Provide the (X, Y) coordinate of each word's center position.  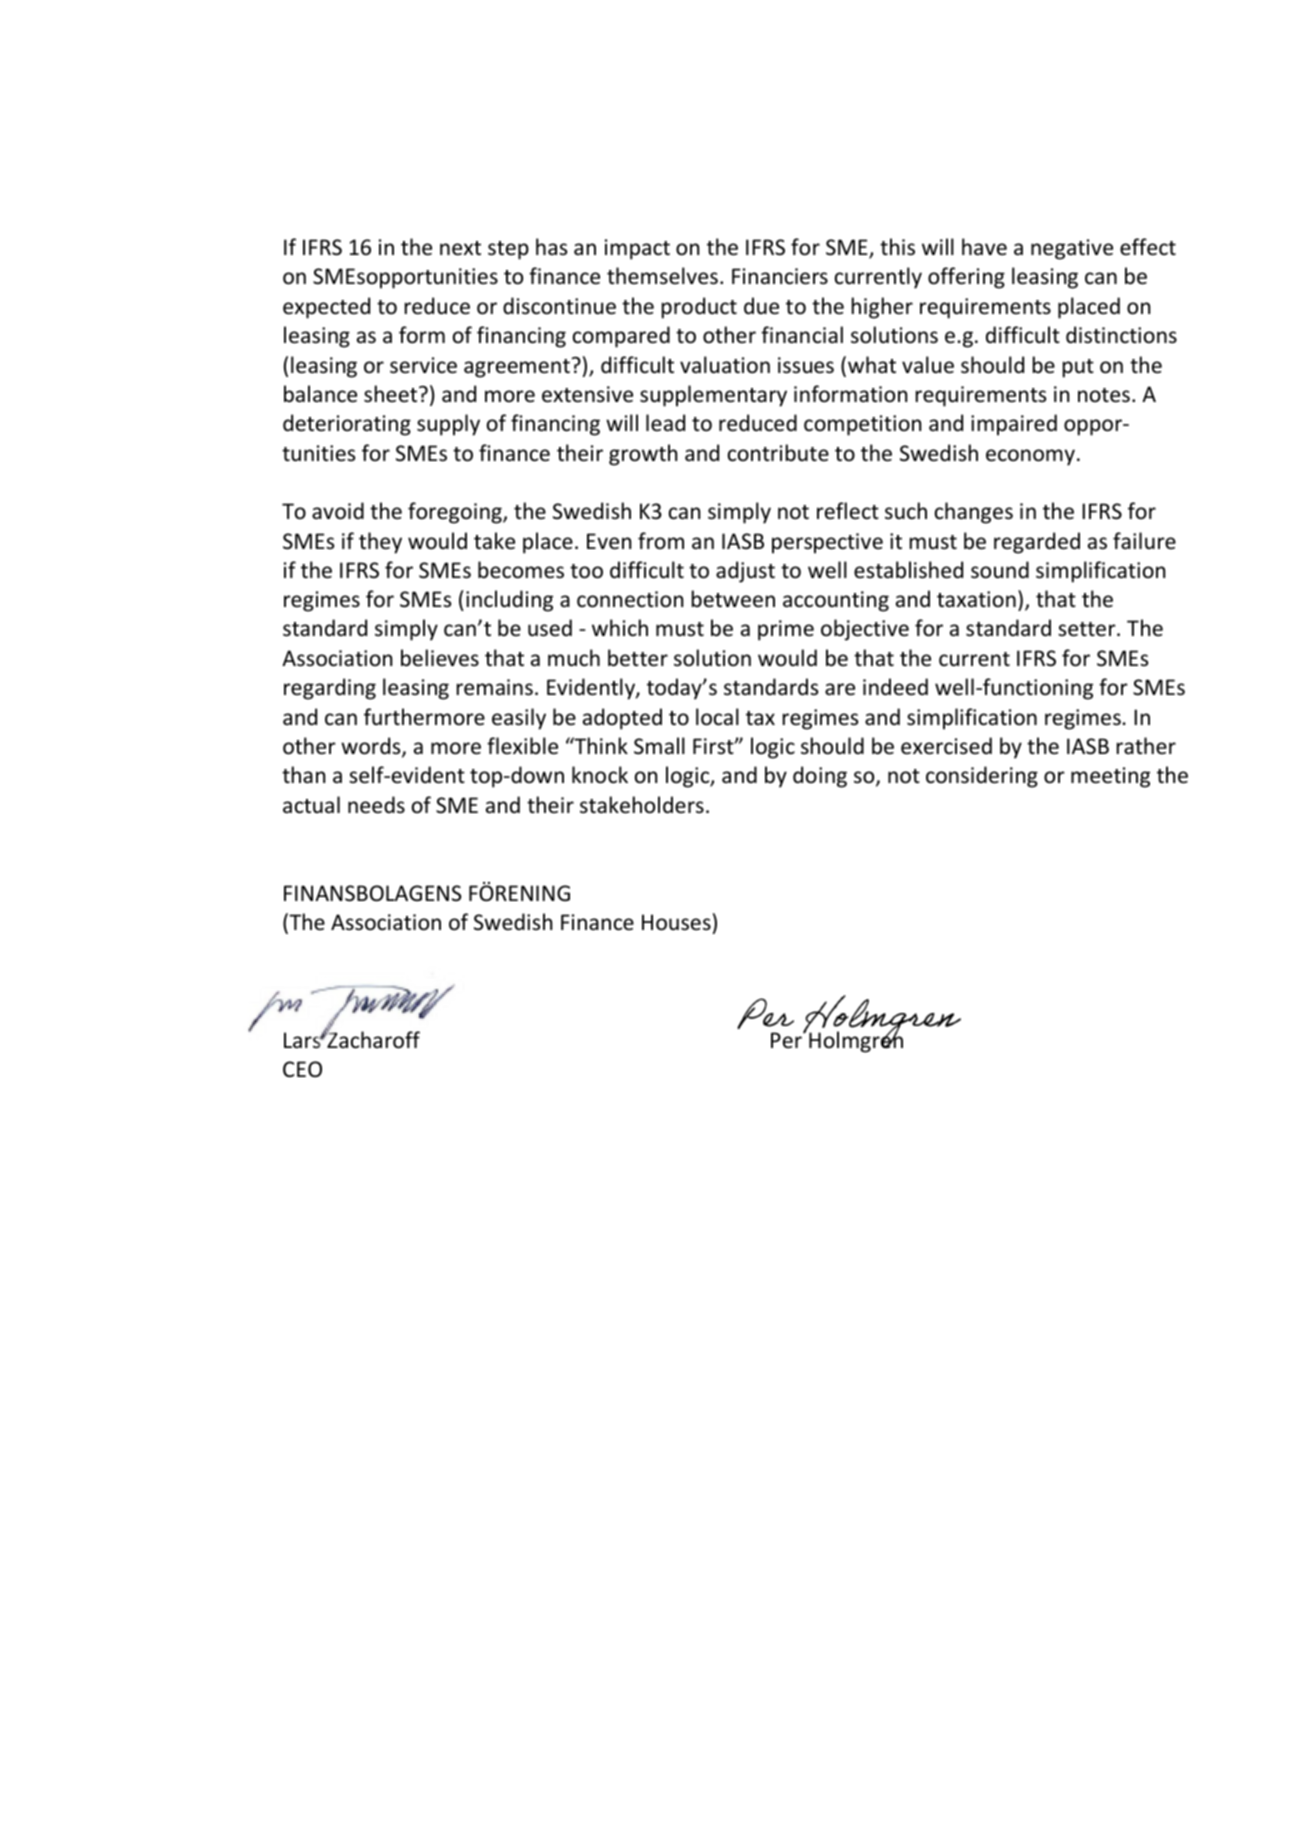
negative (1072, 249)
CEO (302, 1069)
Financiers (780, 276)
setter (1088, 629)
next (460, 248)
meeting (1110, 777)
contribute (778, 453)
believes (440, 658)
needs (376, 805)
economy (1030, 457)
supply (448, 425)
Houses (676, 922)
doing (820, 777)
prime (786, 630)
